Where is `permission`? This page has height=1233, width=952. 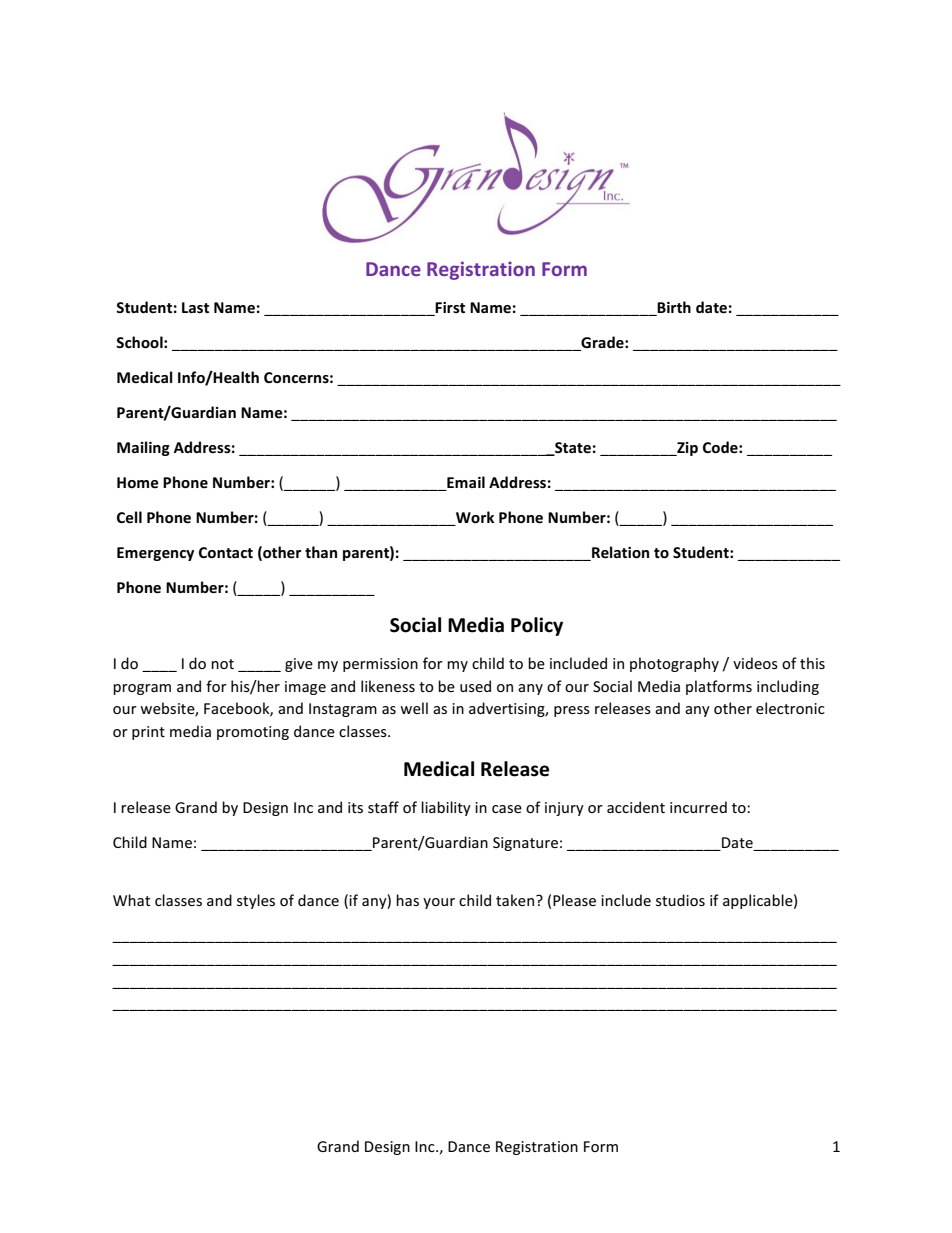
permission is located at coordinates (380, 665).
